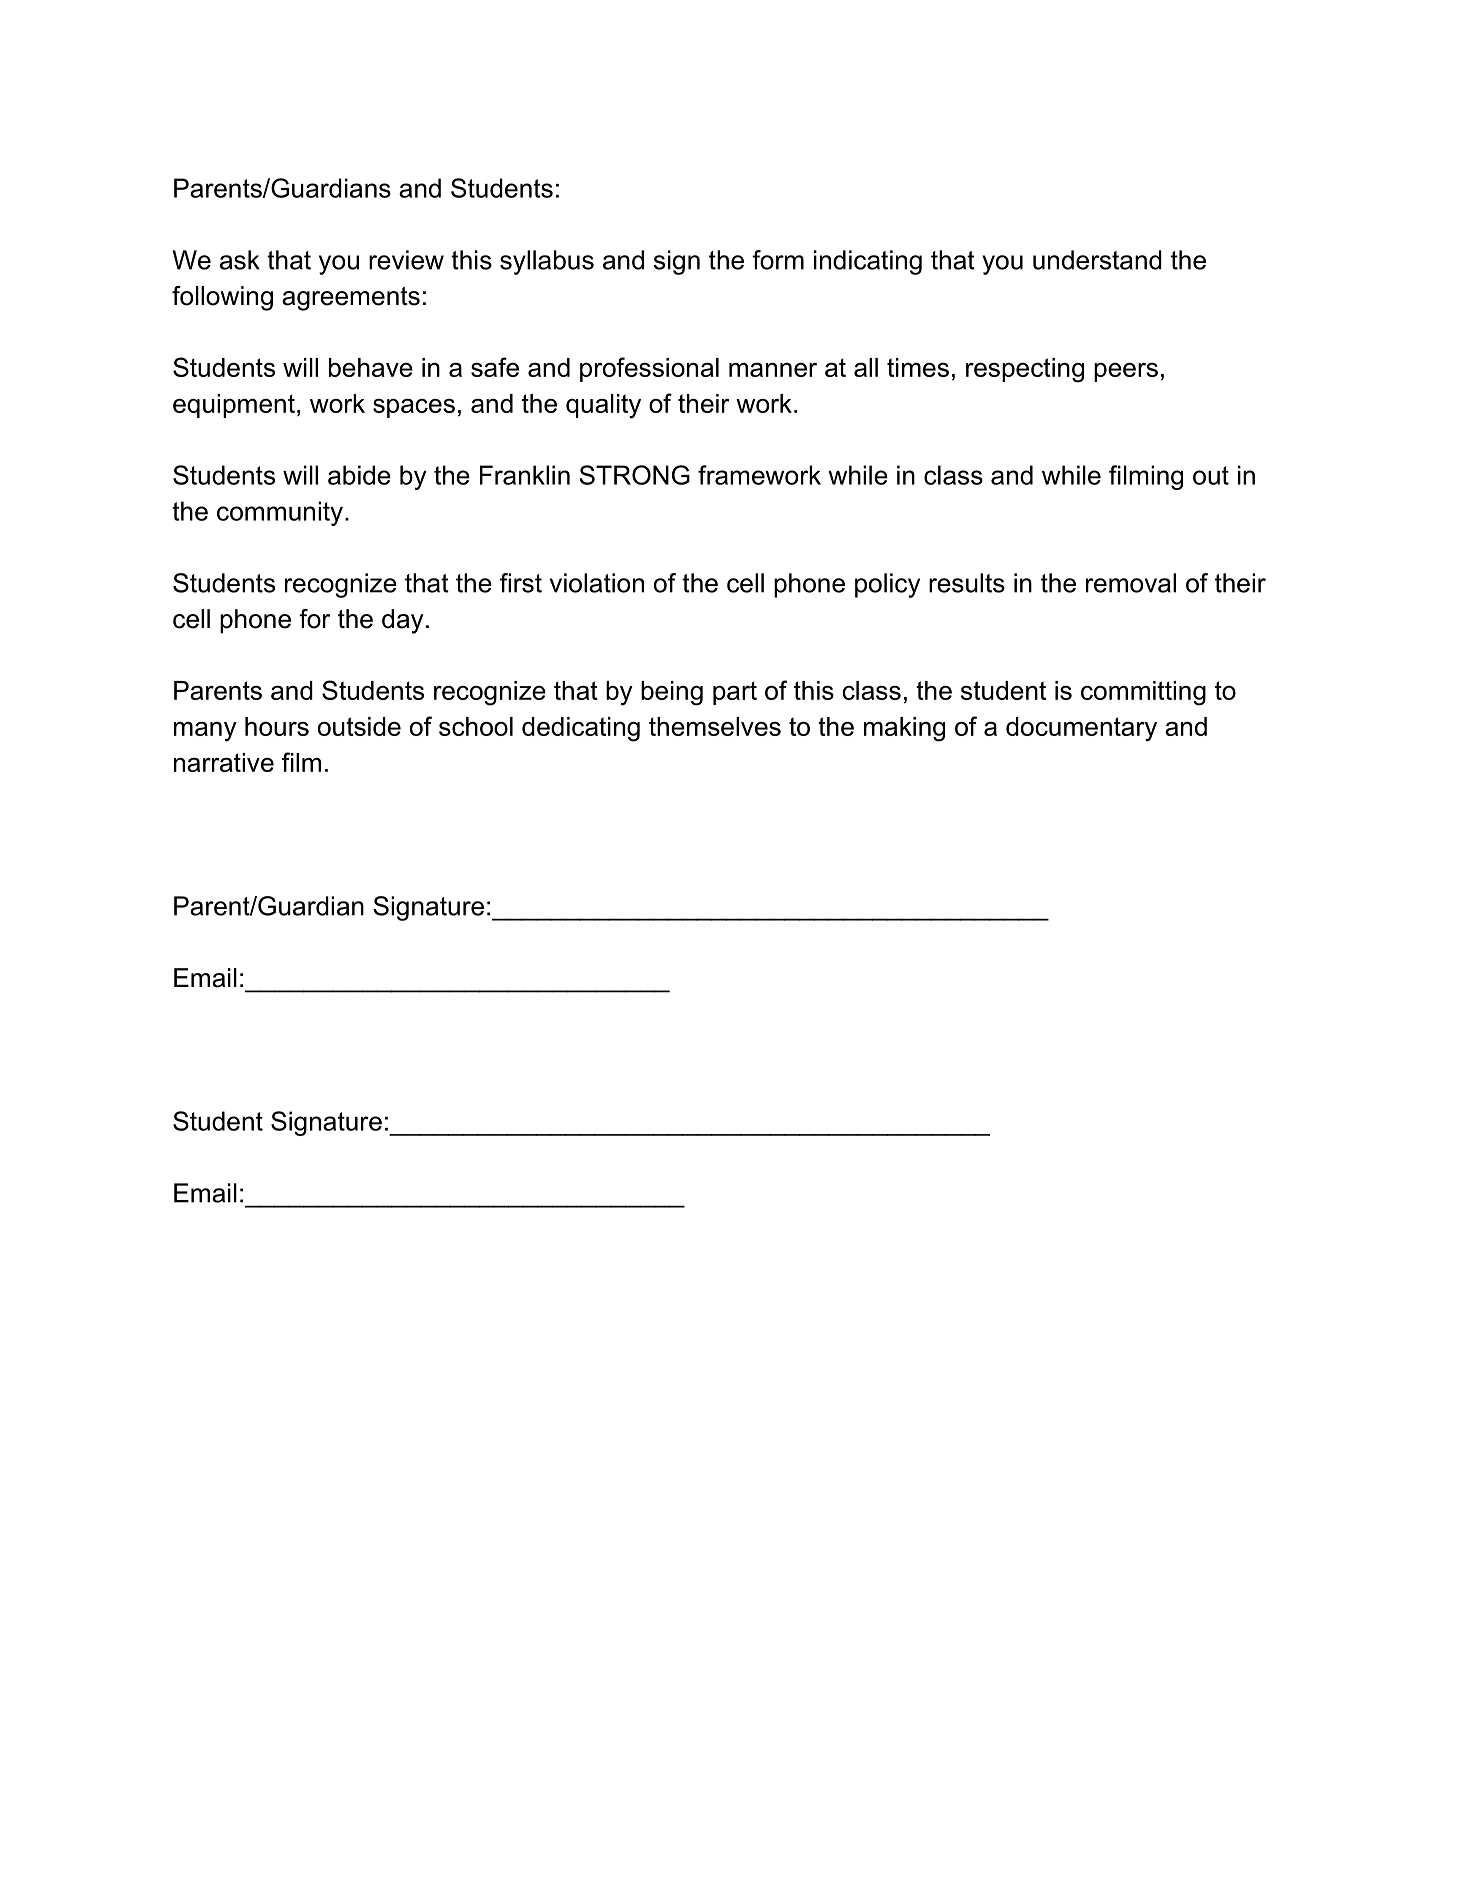 Image resolution: width=1464 pixels, height=1895 pixels. Describe the element at coordinates (403, 621) in the screenshot. I see `day` at that location.
